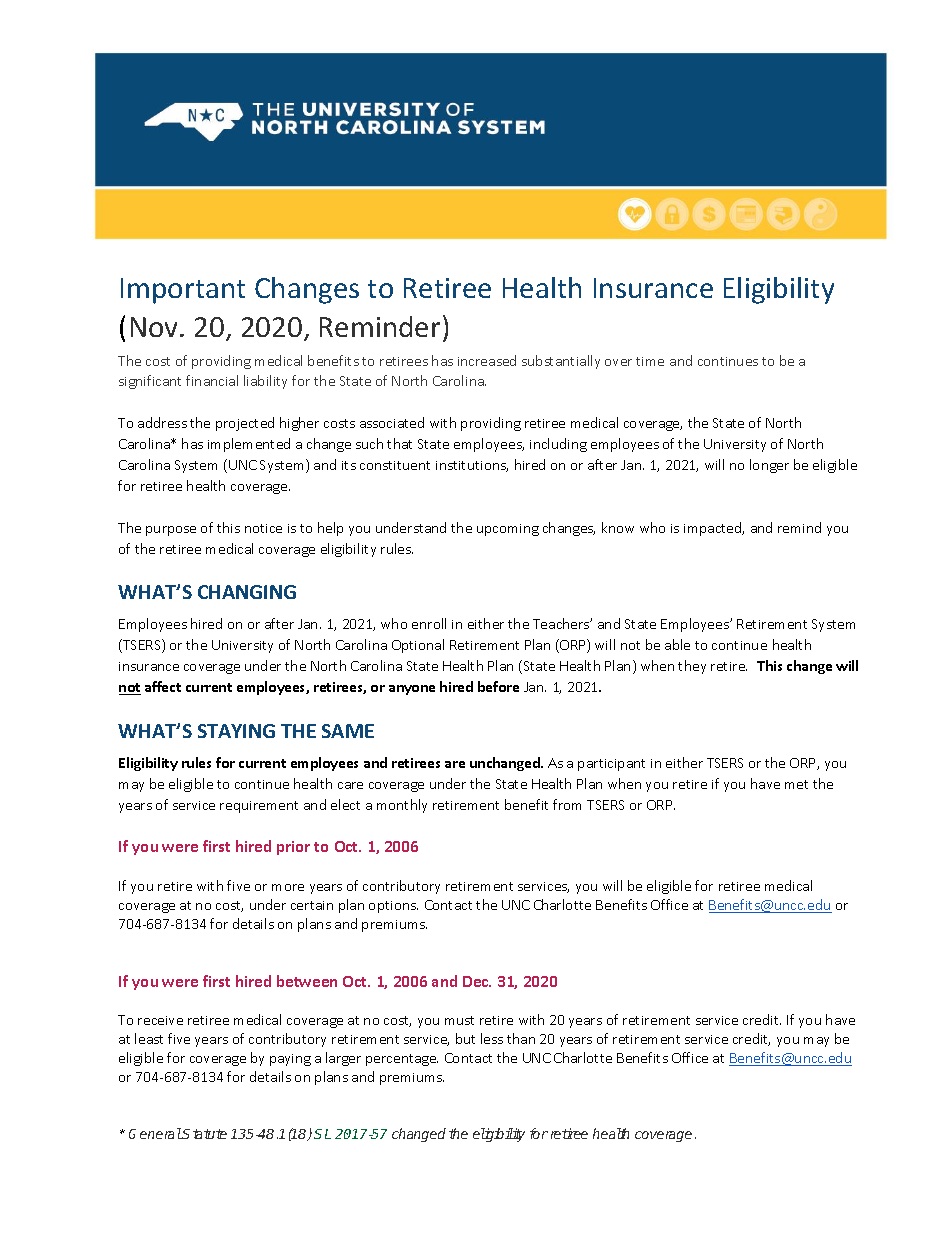  What do you see at coordinates (692, 667) in the image?
I see `they` at bounding box center [692, 667].
